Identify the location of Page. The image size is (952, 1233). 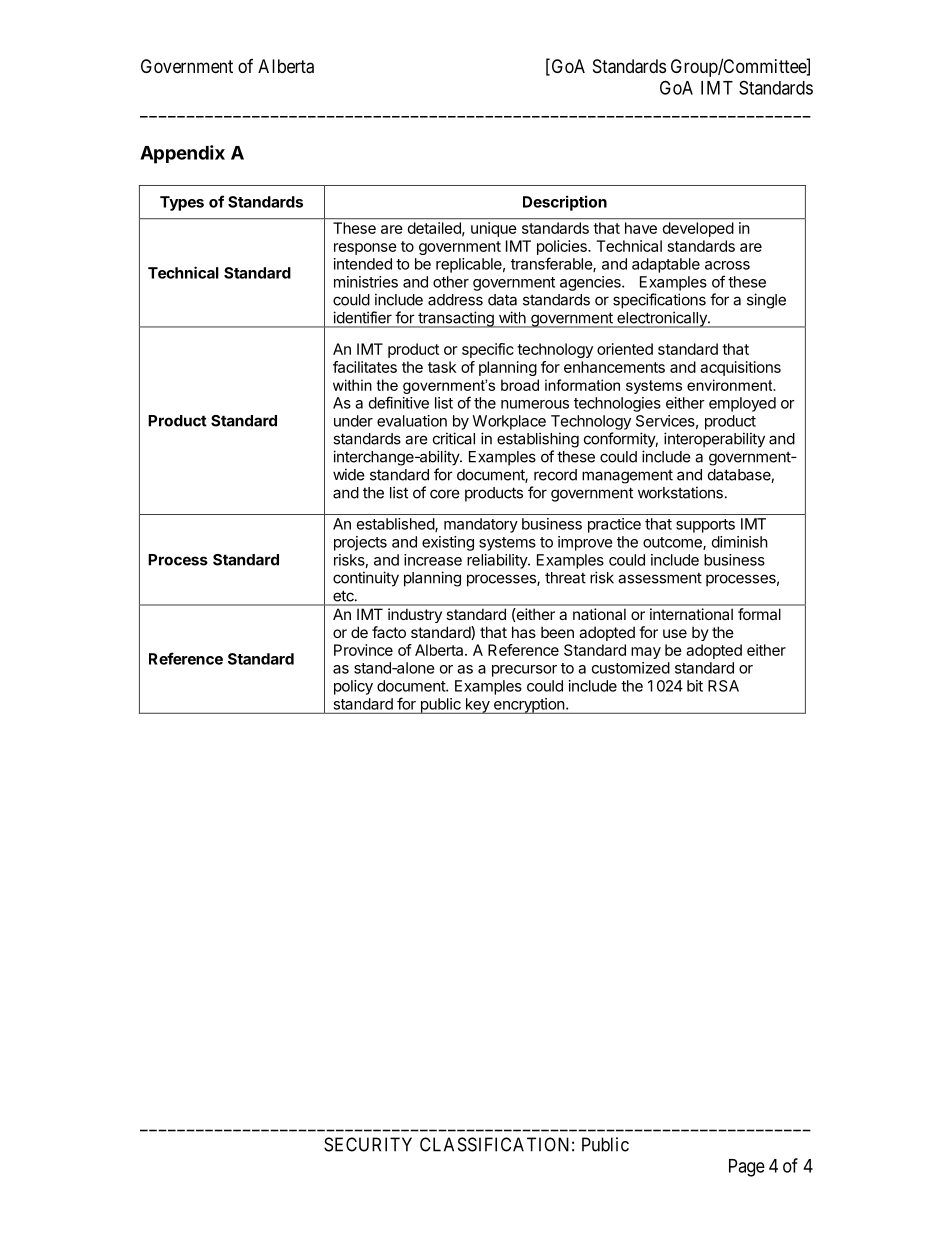
(747, 1168).
